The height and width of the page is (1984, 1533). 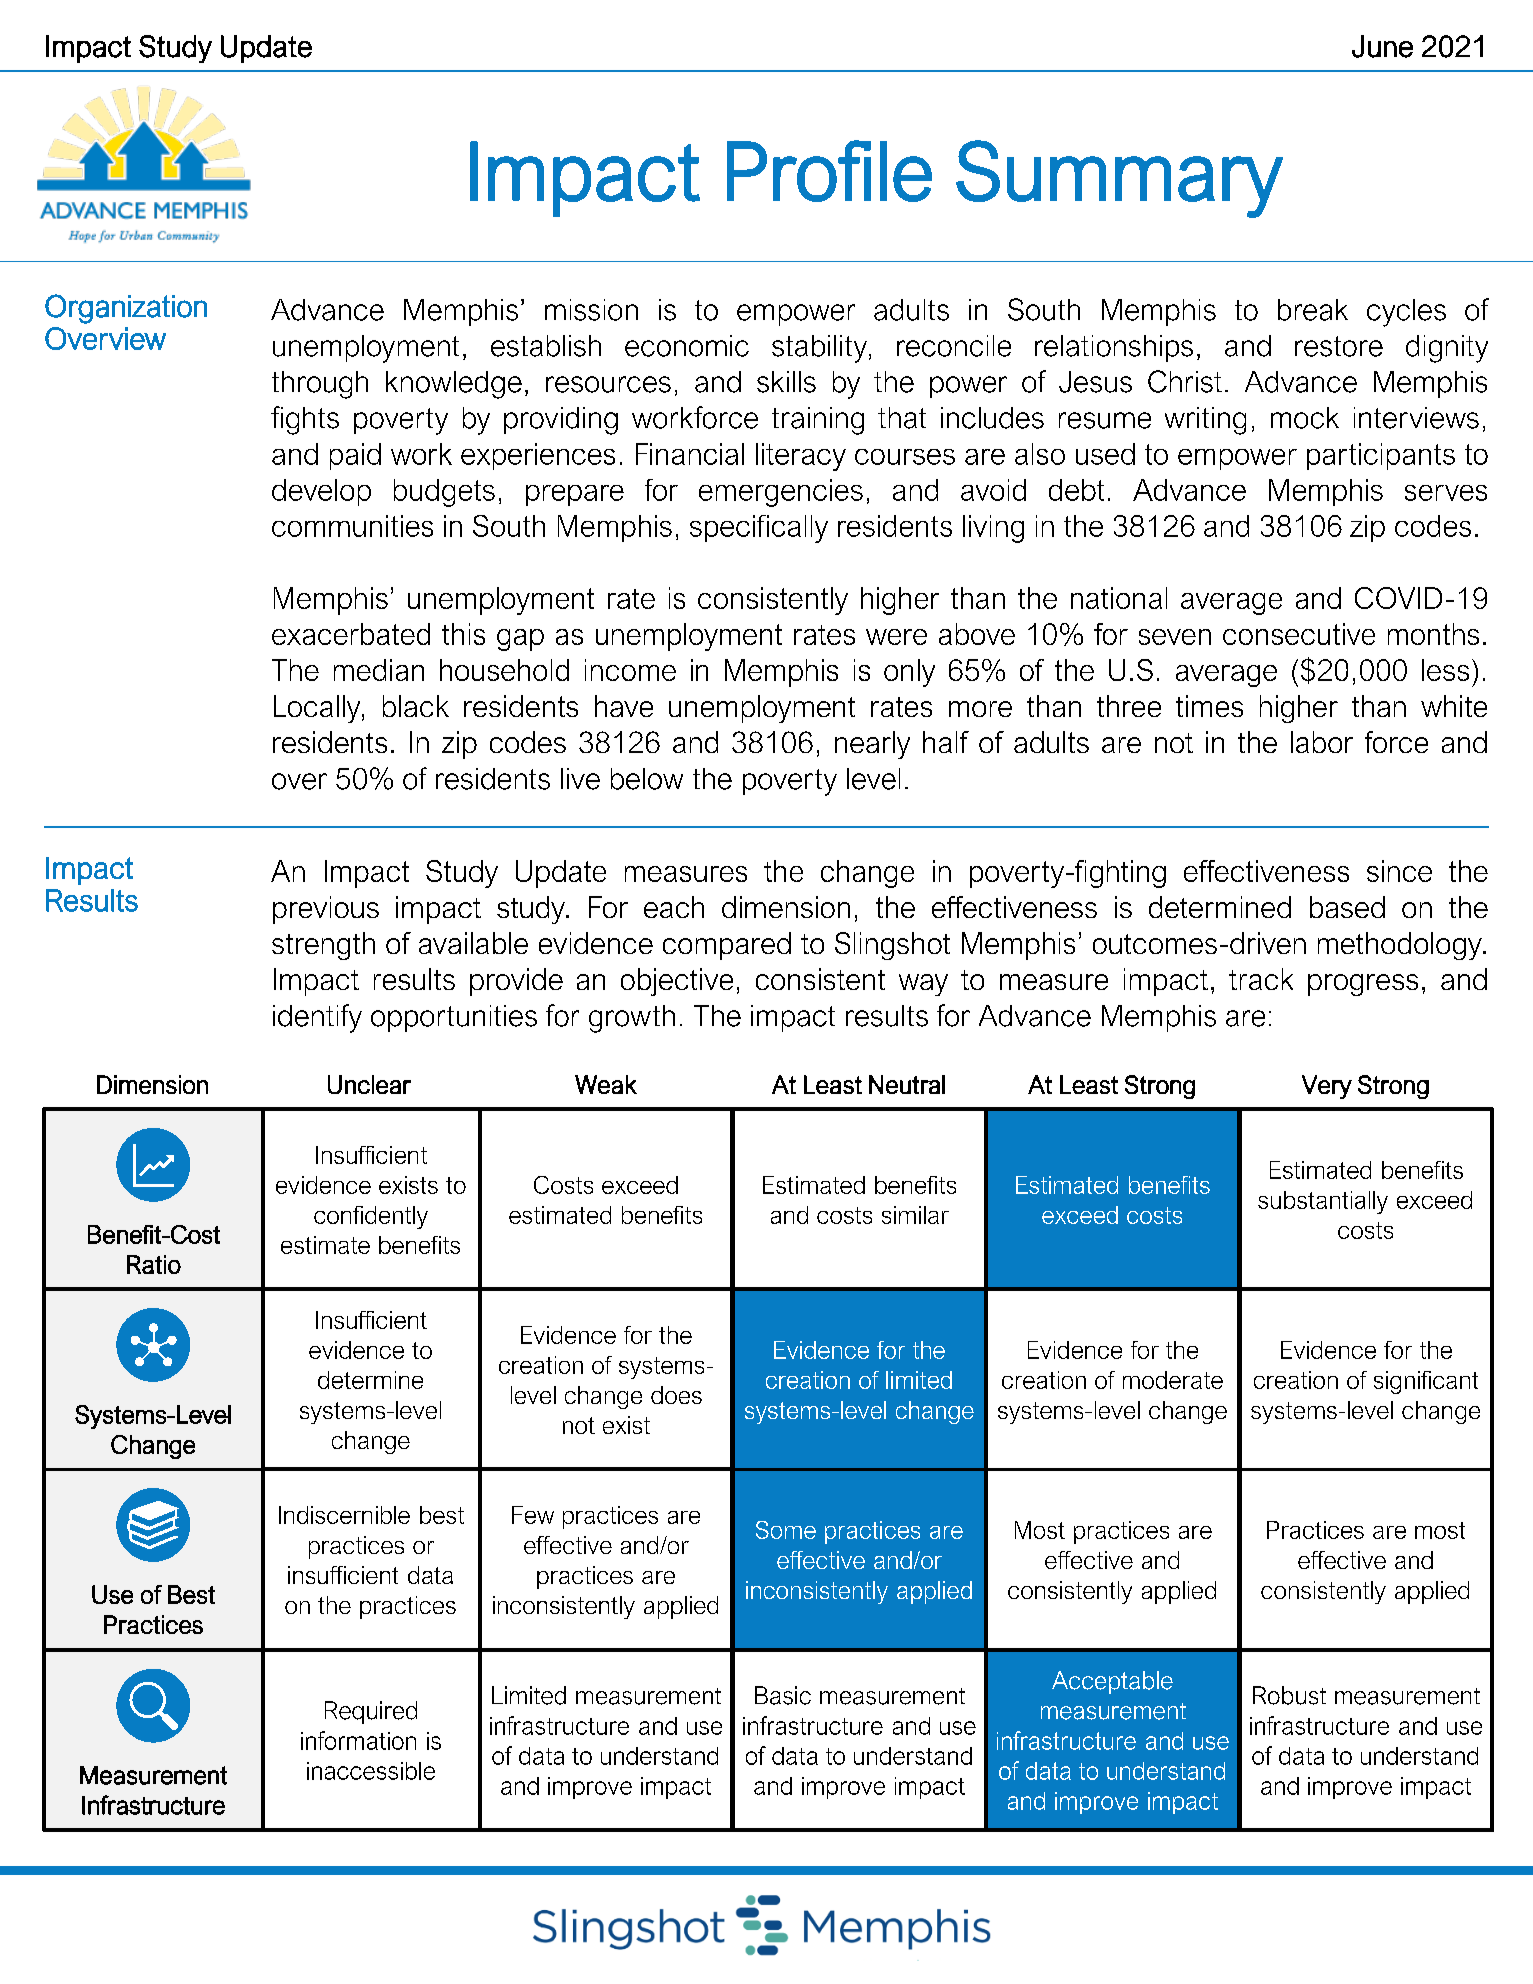 What do you see at coordinates (783, 1695) in the page?
I see `Basic` at bounding box center [783, 1695].
